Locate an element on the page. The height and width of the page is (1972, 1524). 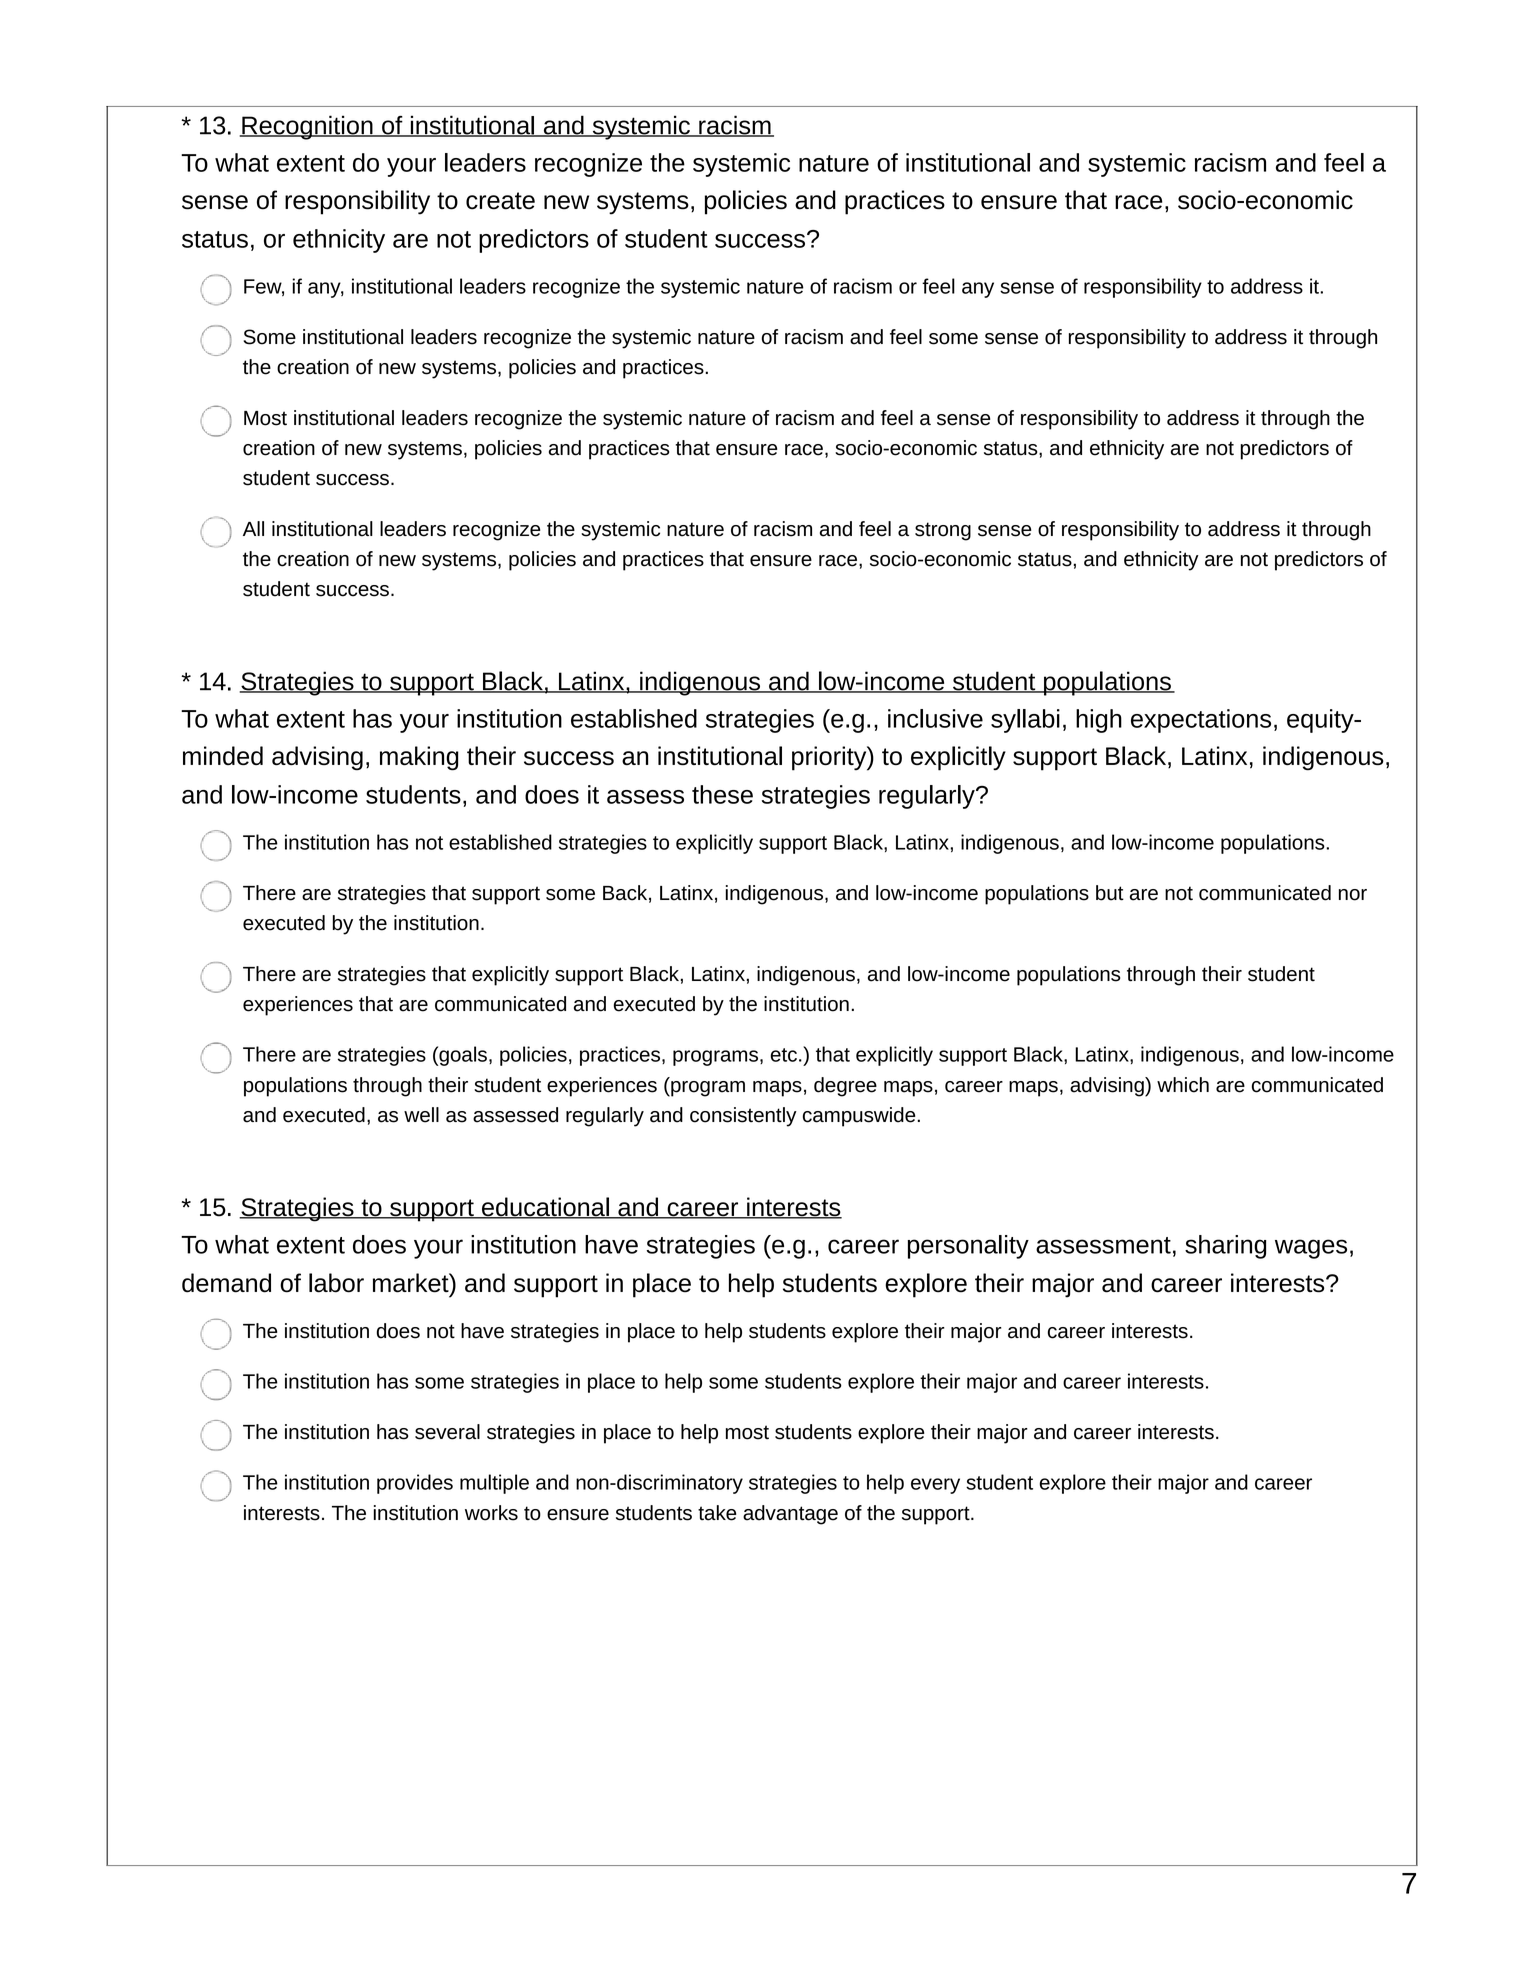
these is located at coordinates (722, 794).
